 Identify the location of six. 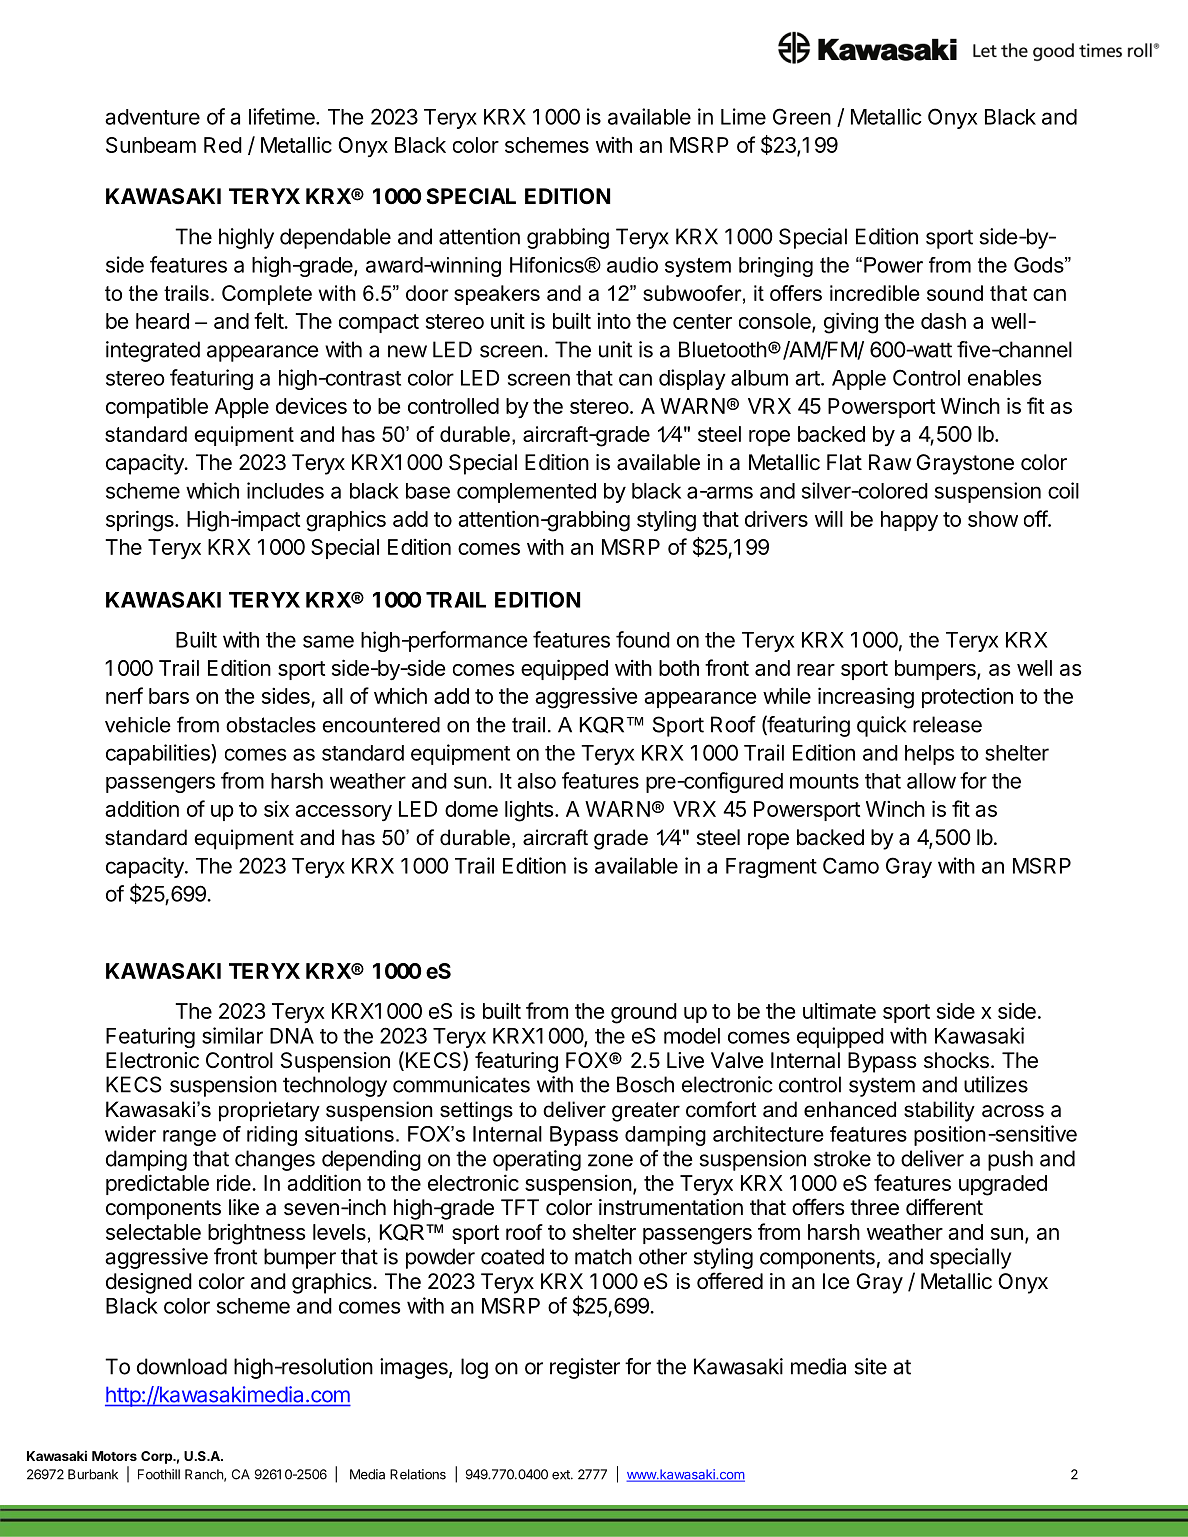
(276, 809).
